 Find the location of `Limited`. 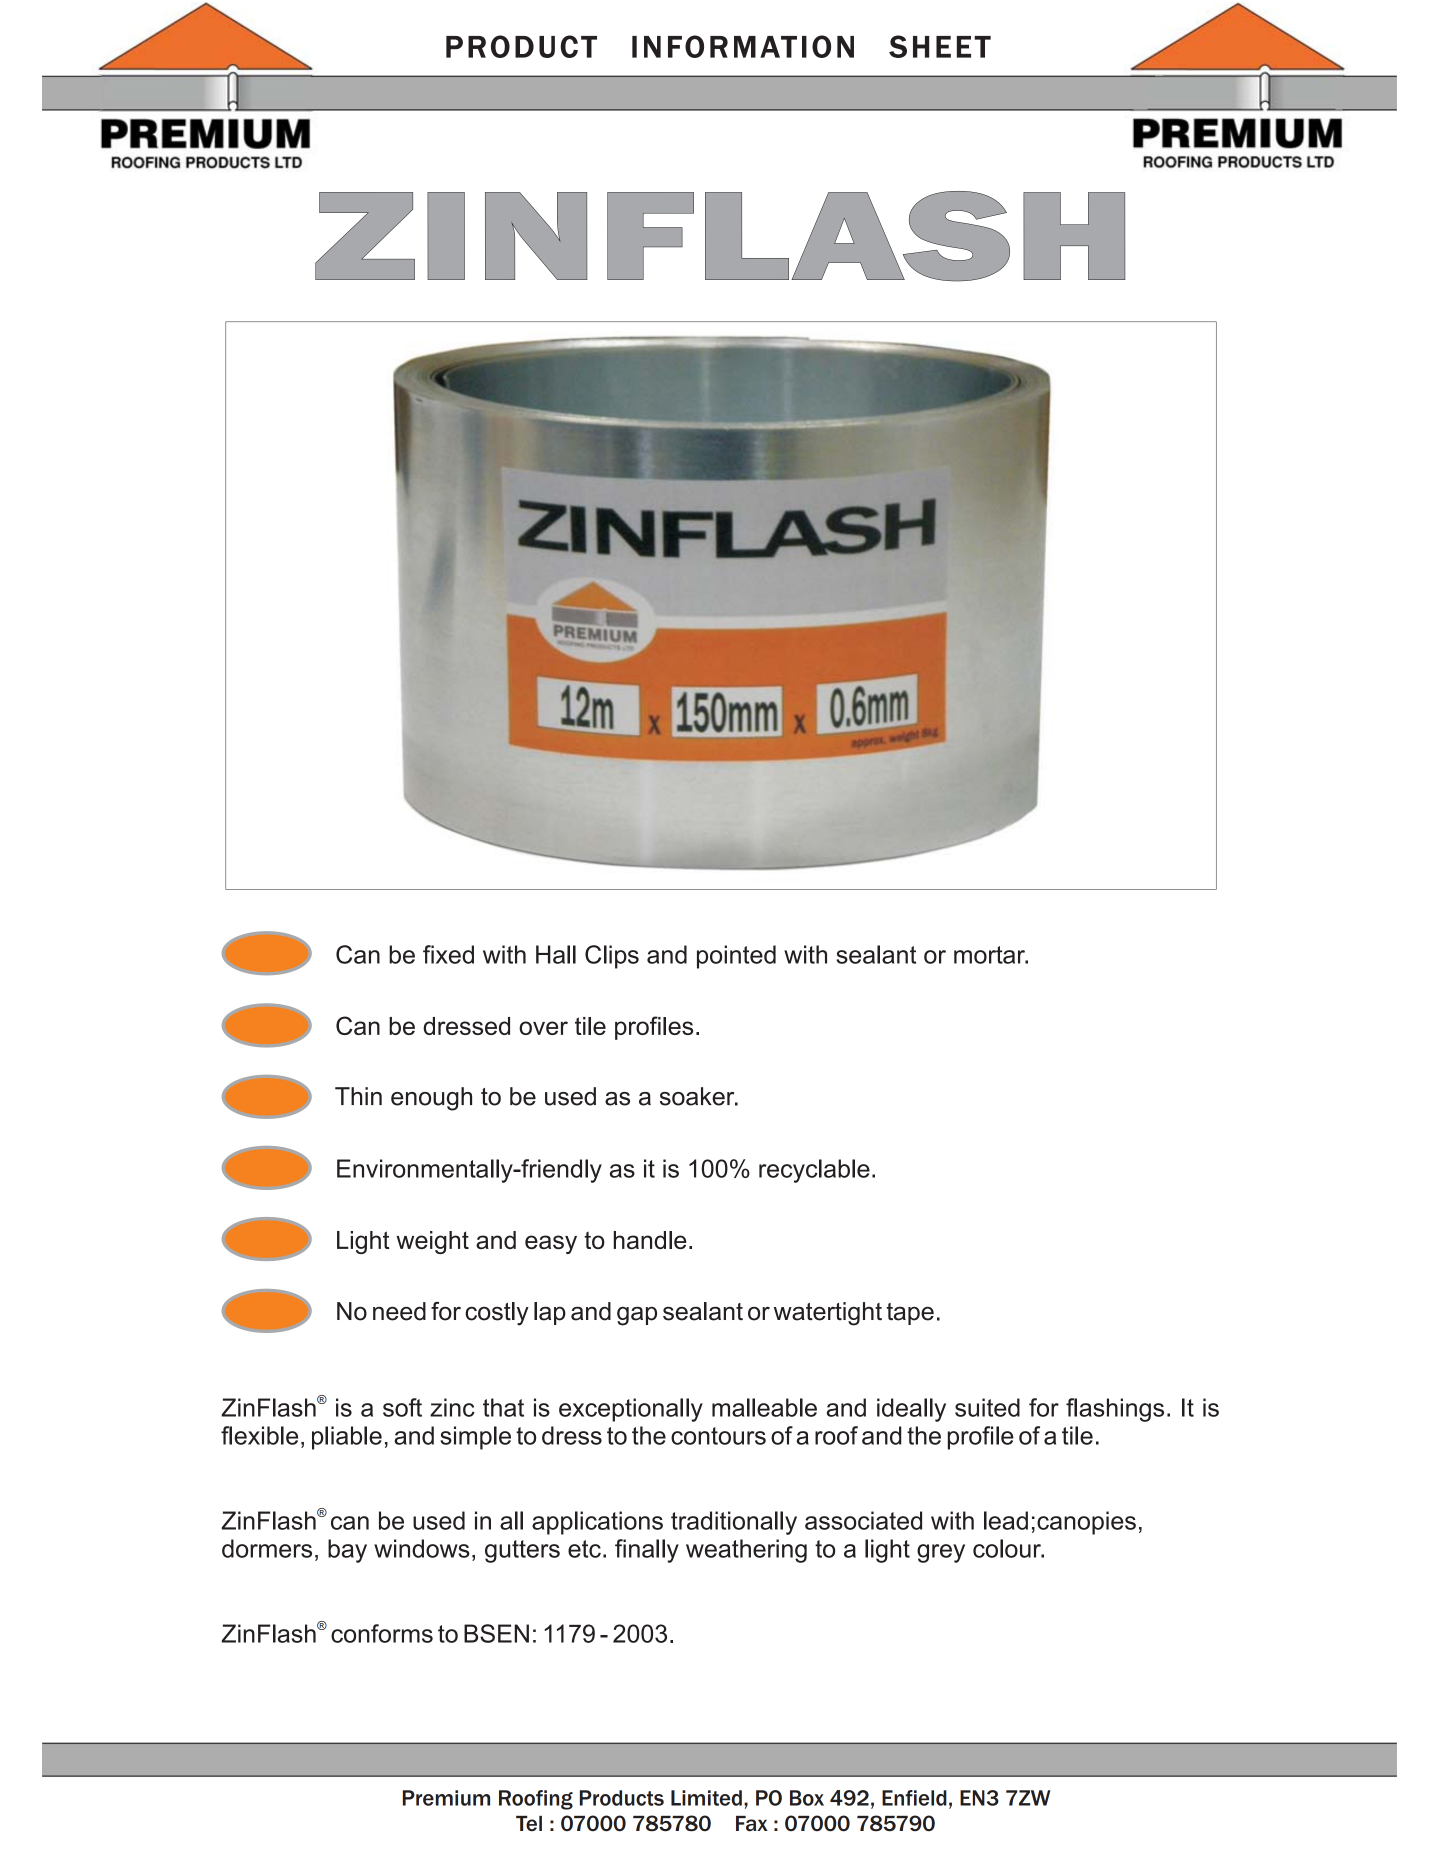

Limited is located at coordinates (706, 1798).
